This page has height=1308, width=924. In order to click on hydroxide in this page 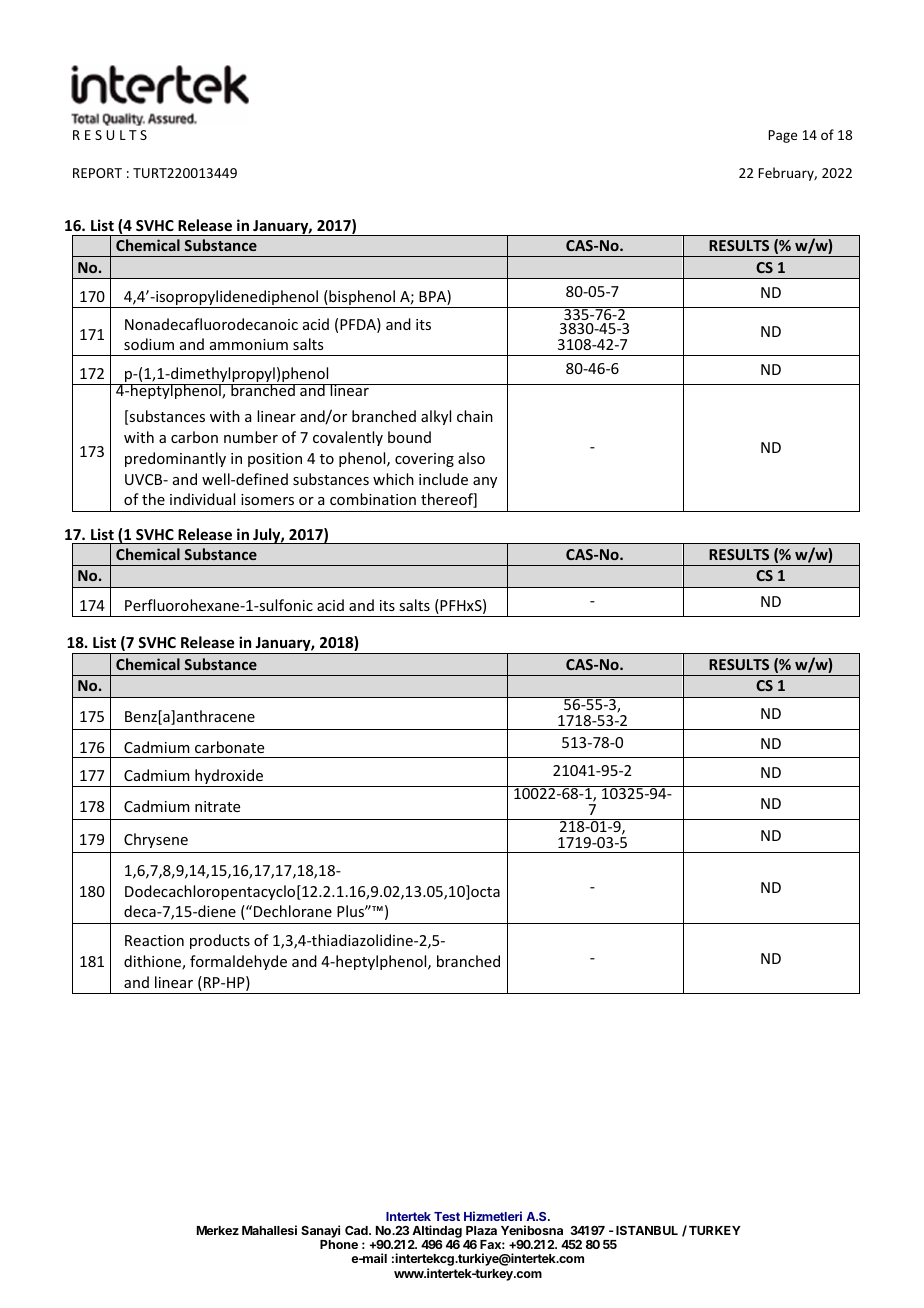, I will do `click(229, 778)`.
